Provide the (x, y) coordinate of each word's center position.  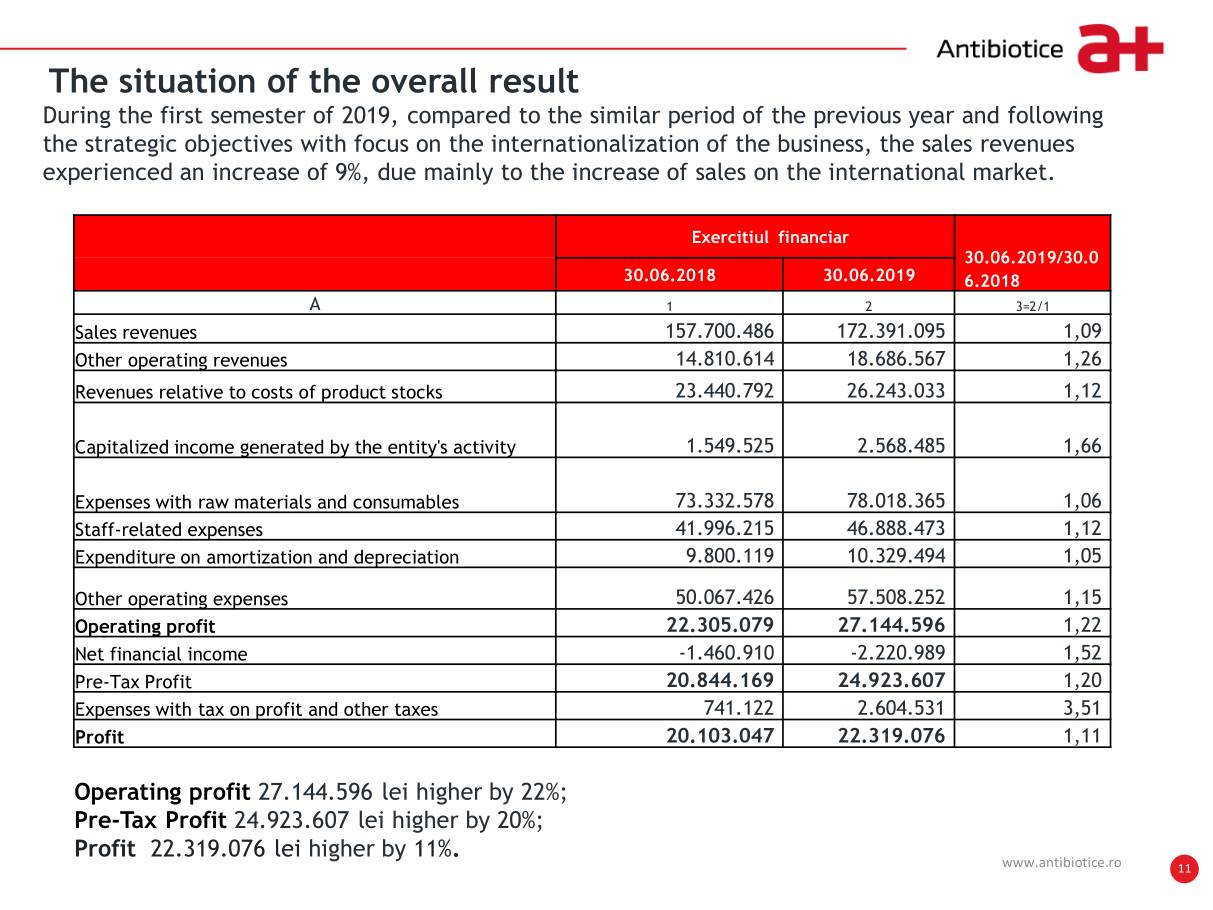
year (931, 119)
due (397, 171)
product (354, 394)
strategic (130, 146)
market (1010, 171)
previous (858, 117)
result (534, 80)
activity (485, 449)
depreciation (406, 559)
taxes (416, 709)
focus (381, 143)
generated (282, 449)
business (821, 143)
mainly (459, 173)
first (181, 115)
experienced (107, 173)
